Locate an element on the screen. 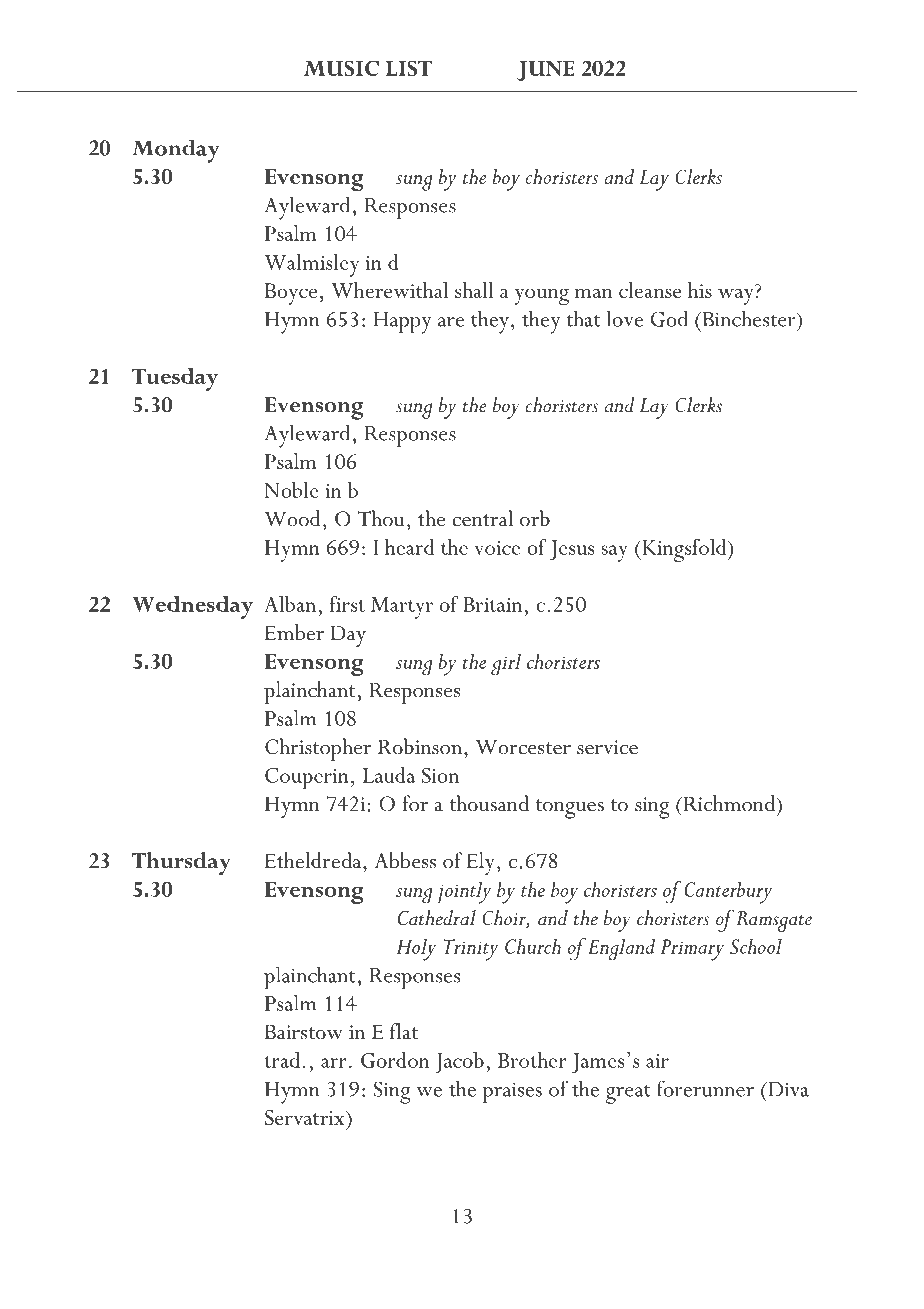 This screenshot has width=924, height=1309. Noble is located at coordinates (291, 490).
